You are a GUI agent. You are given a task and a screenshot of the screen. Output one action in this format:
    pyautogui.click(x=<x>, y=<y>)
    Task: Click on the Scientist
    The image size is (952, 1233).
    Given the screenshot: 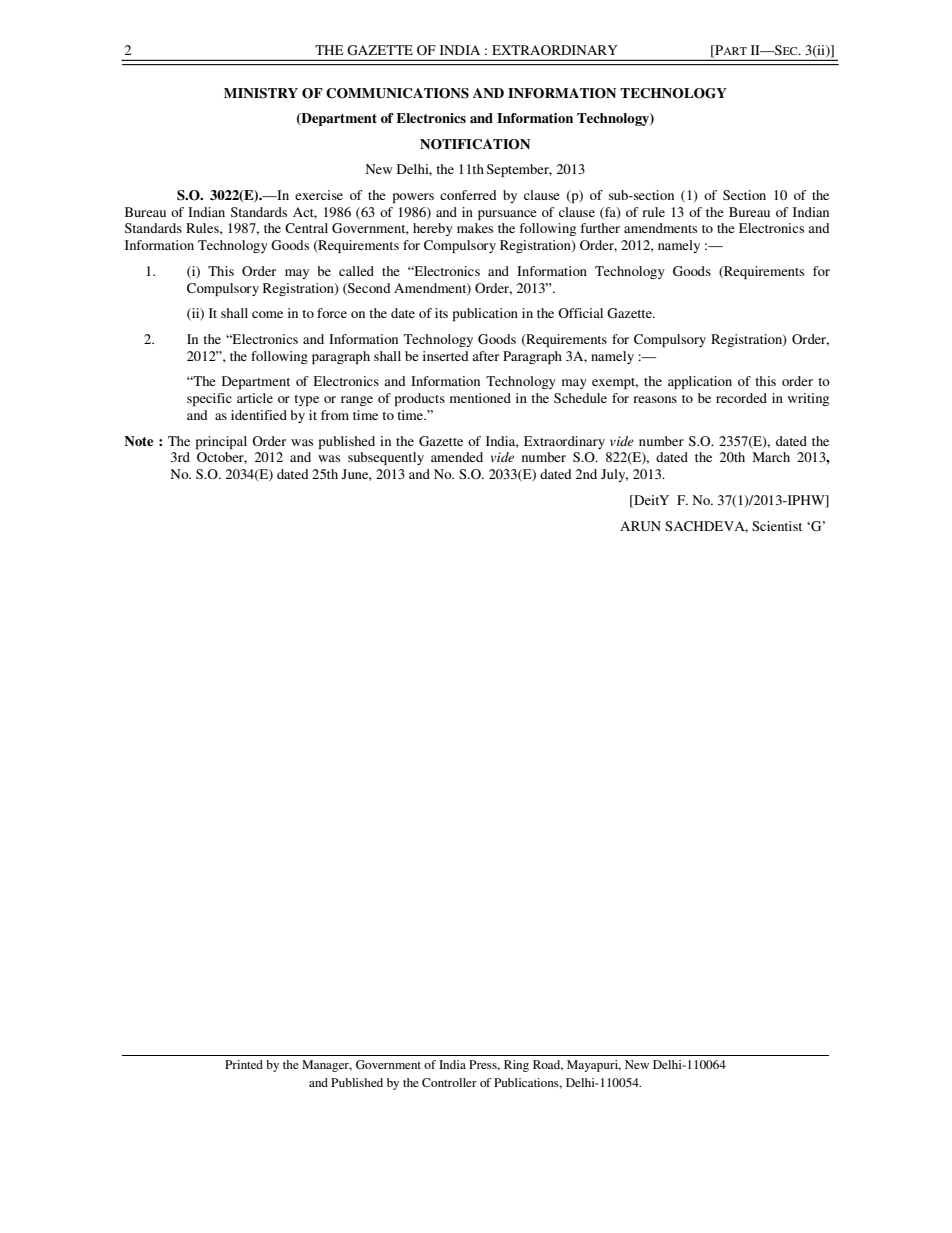 What is the action you would take?
    pyautogui.click(x=777, y=526)
